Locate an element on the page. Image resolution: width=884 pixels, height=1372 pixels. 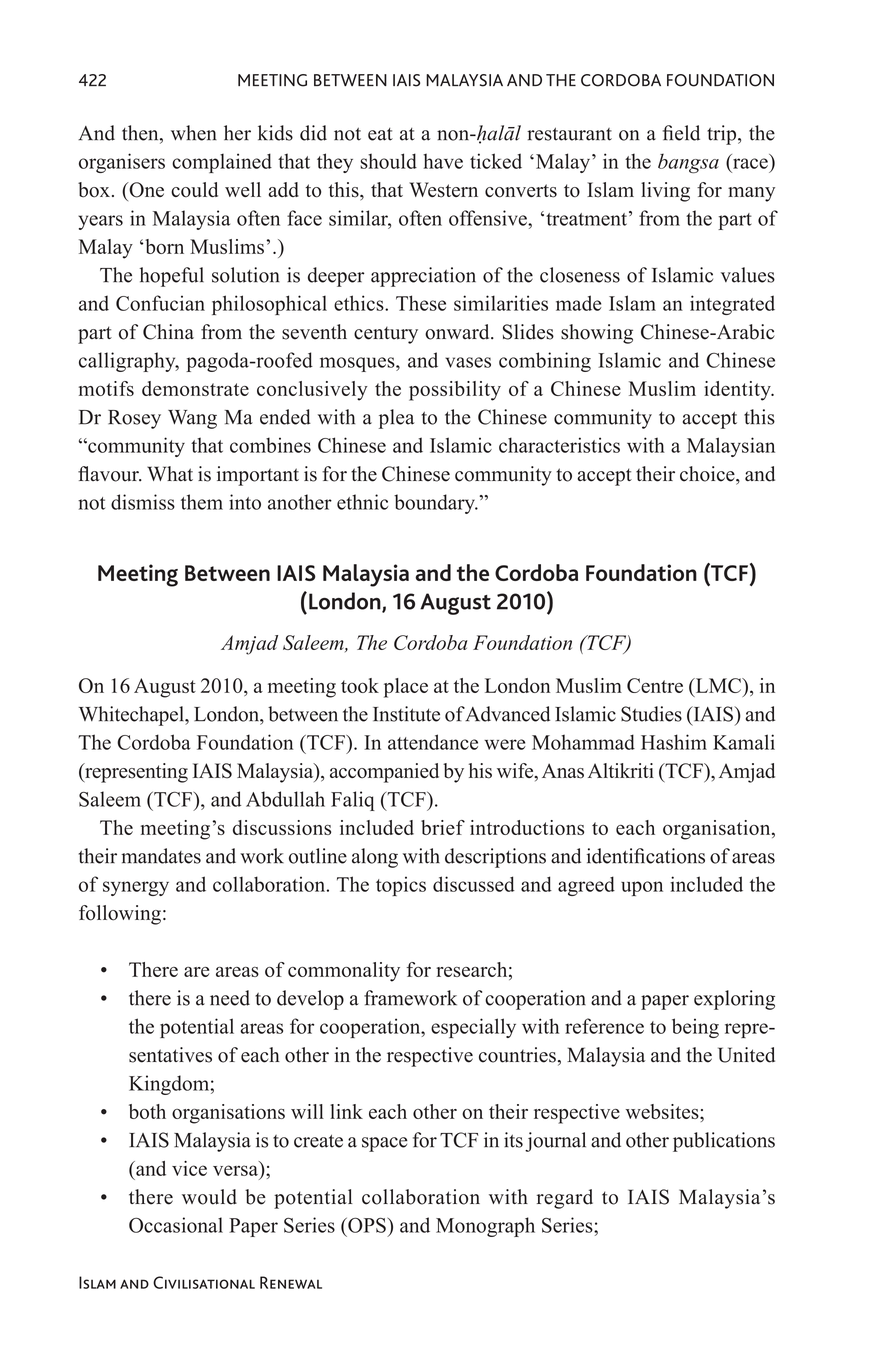
Occasional is located at coordinates (176, 1225).
